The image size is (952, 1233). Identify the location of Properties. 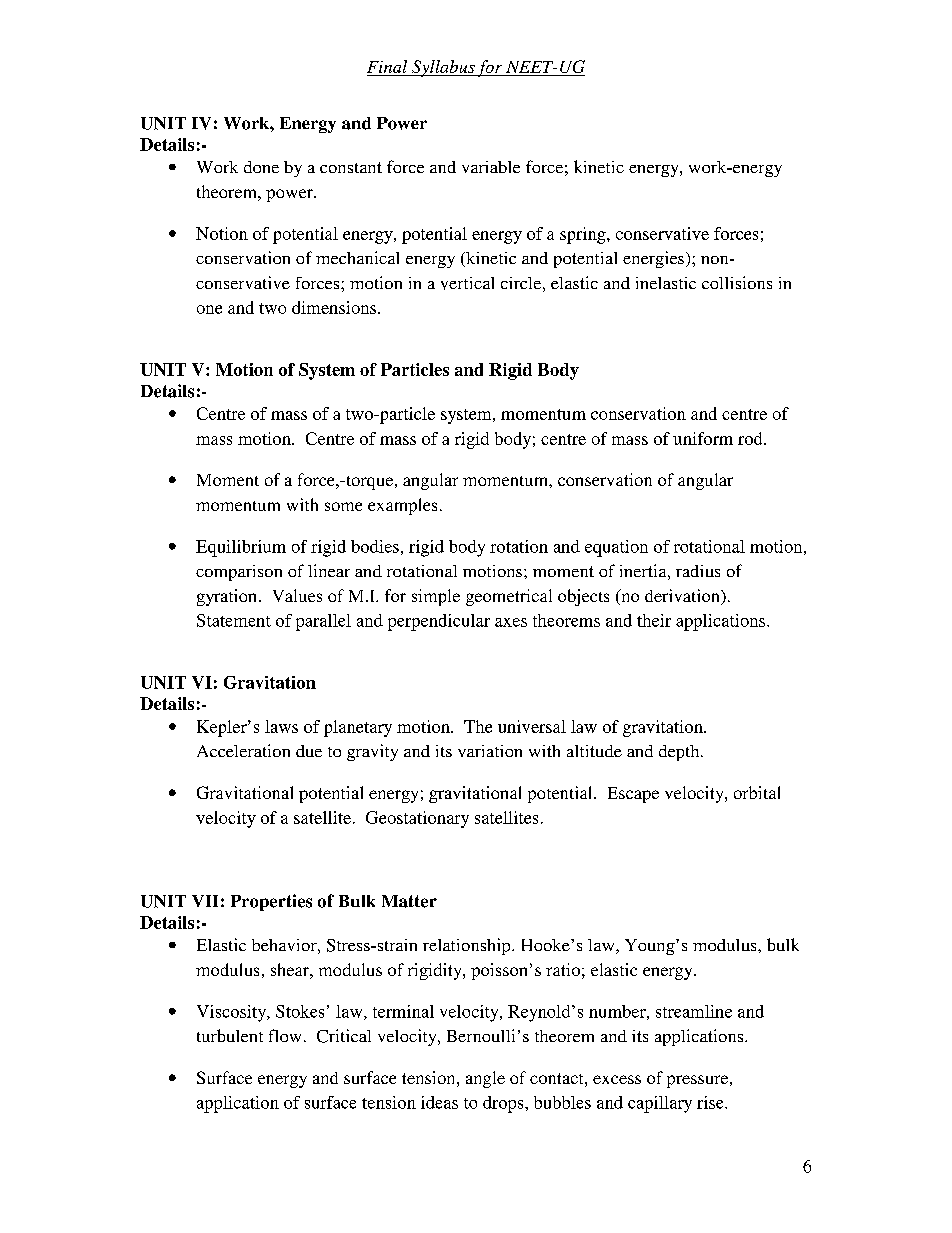
(271, 902).
